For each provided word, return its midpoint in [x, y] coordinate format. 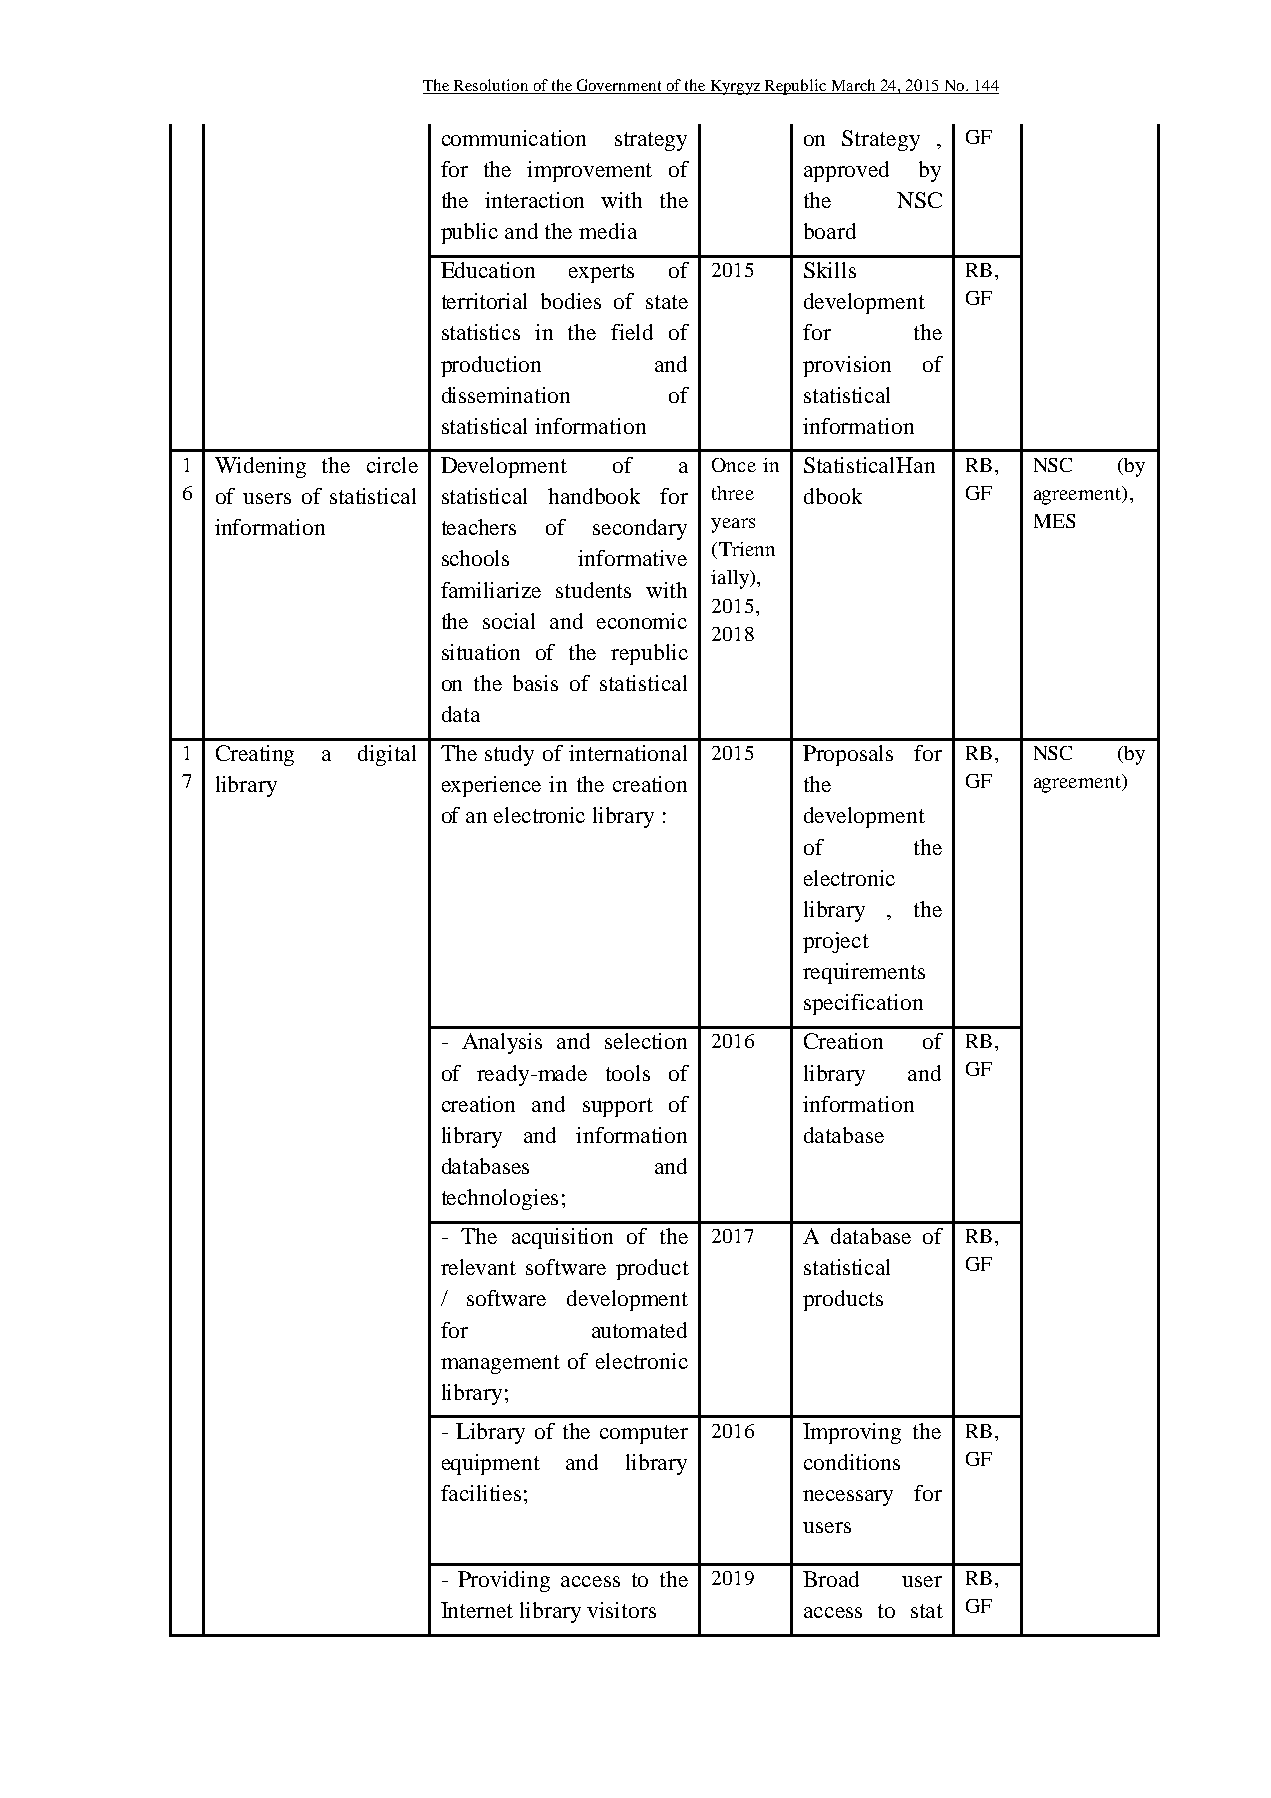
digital [387, 755]
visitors [621, 1610]
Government [619, 86]
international [628, 753]
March [853, 86]
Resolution [491, 86]
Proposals [848, 755]
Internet [477, 1610]
